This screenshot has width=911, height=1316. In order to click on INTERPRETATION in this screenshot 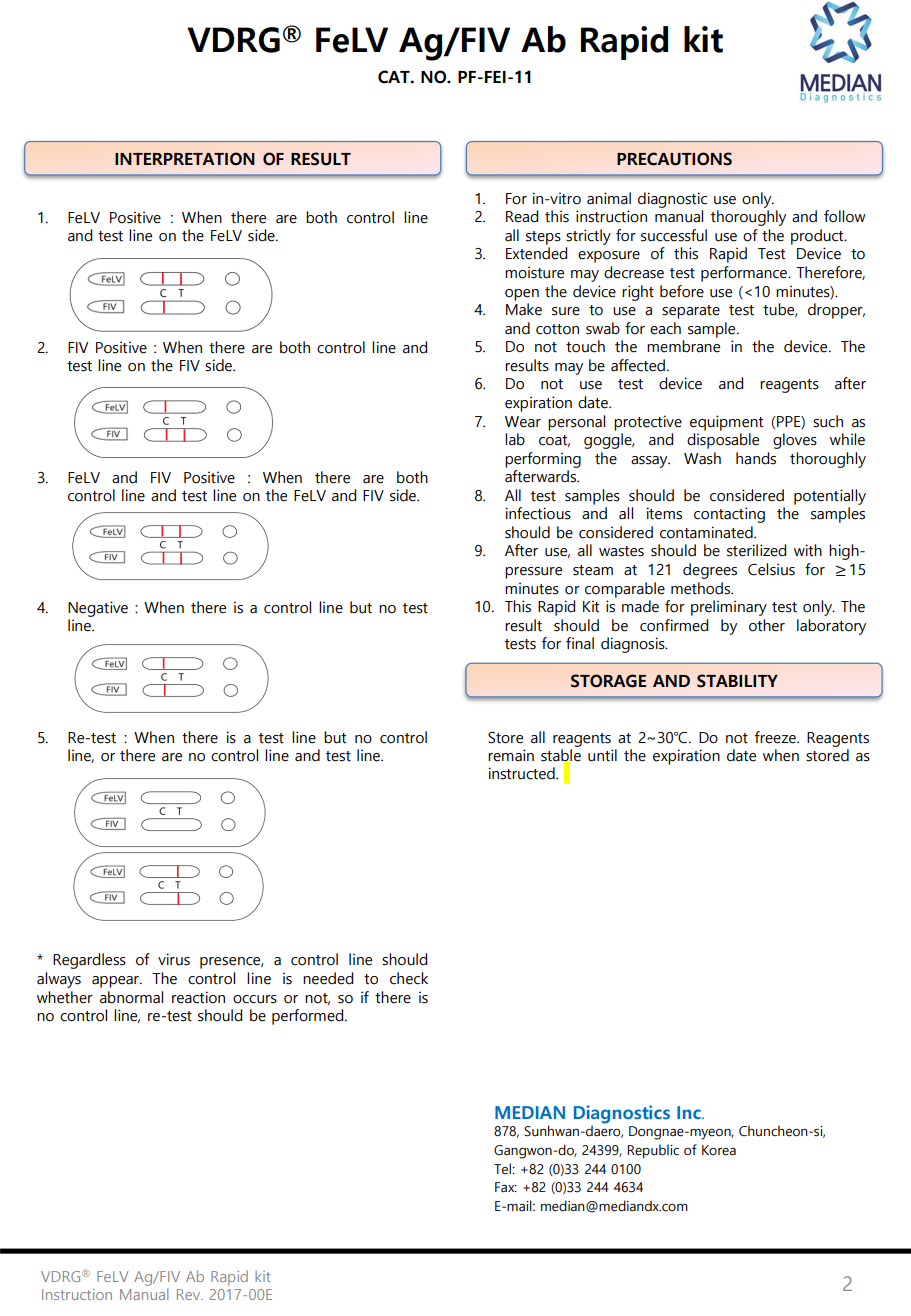, I will do `click(185, 159)`.
